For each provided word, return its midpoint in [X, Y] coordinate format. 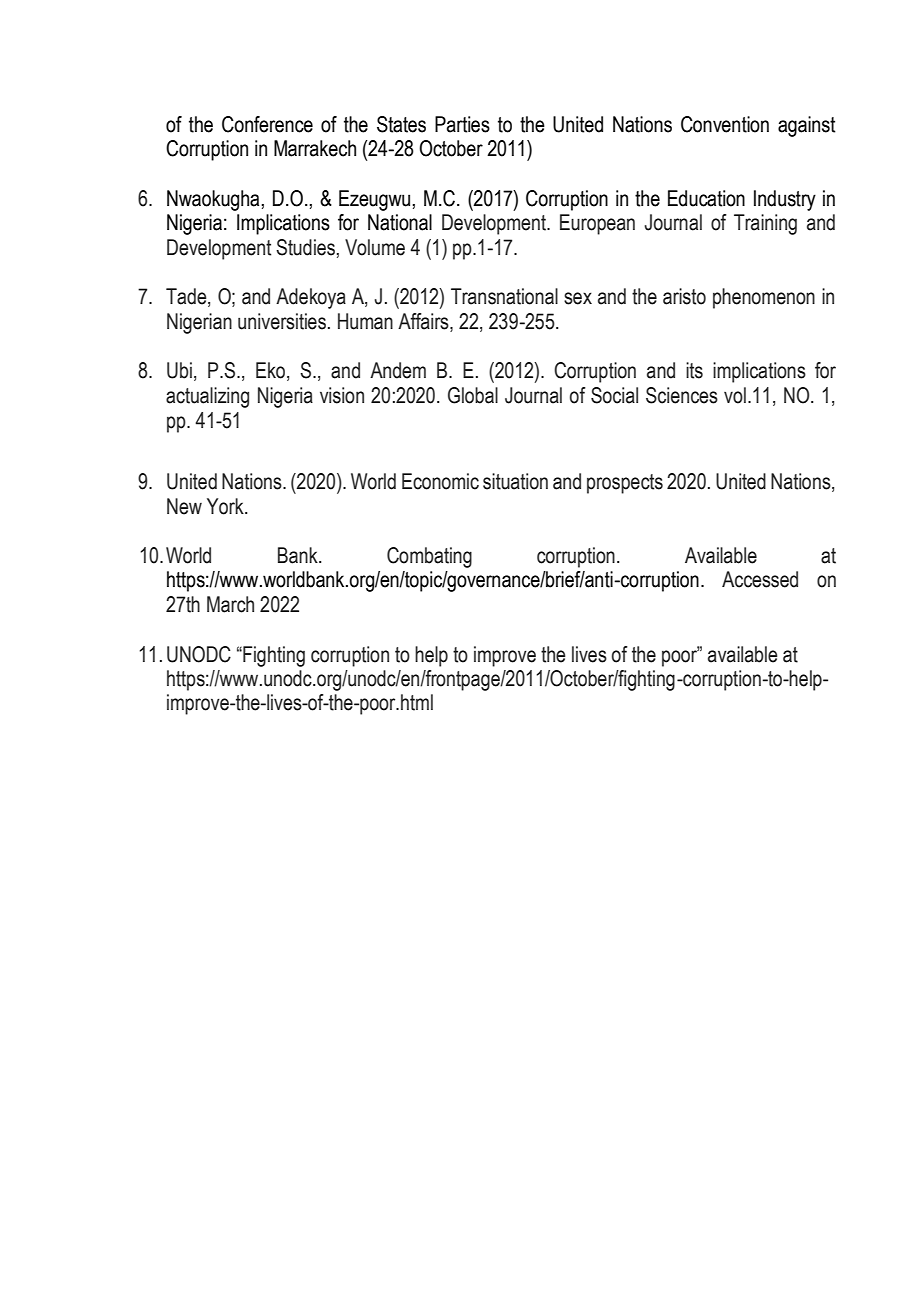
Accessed [760, 579]
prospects [625, 484]
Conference [267, 124]
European [597, 224]
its [694, 370]
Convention [725, 124]
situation [515, 481]
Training [765, 224]
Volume [375, 247]
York [226, 506]
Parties [462, 124]
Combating [429, 557]
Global [473, 395]
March [230, 604]
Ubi [179, 370]
